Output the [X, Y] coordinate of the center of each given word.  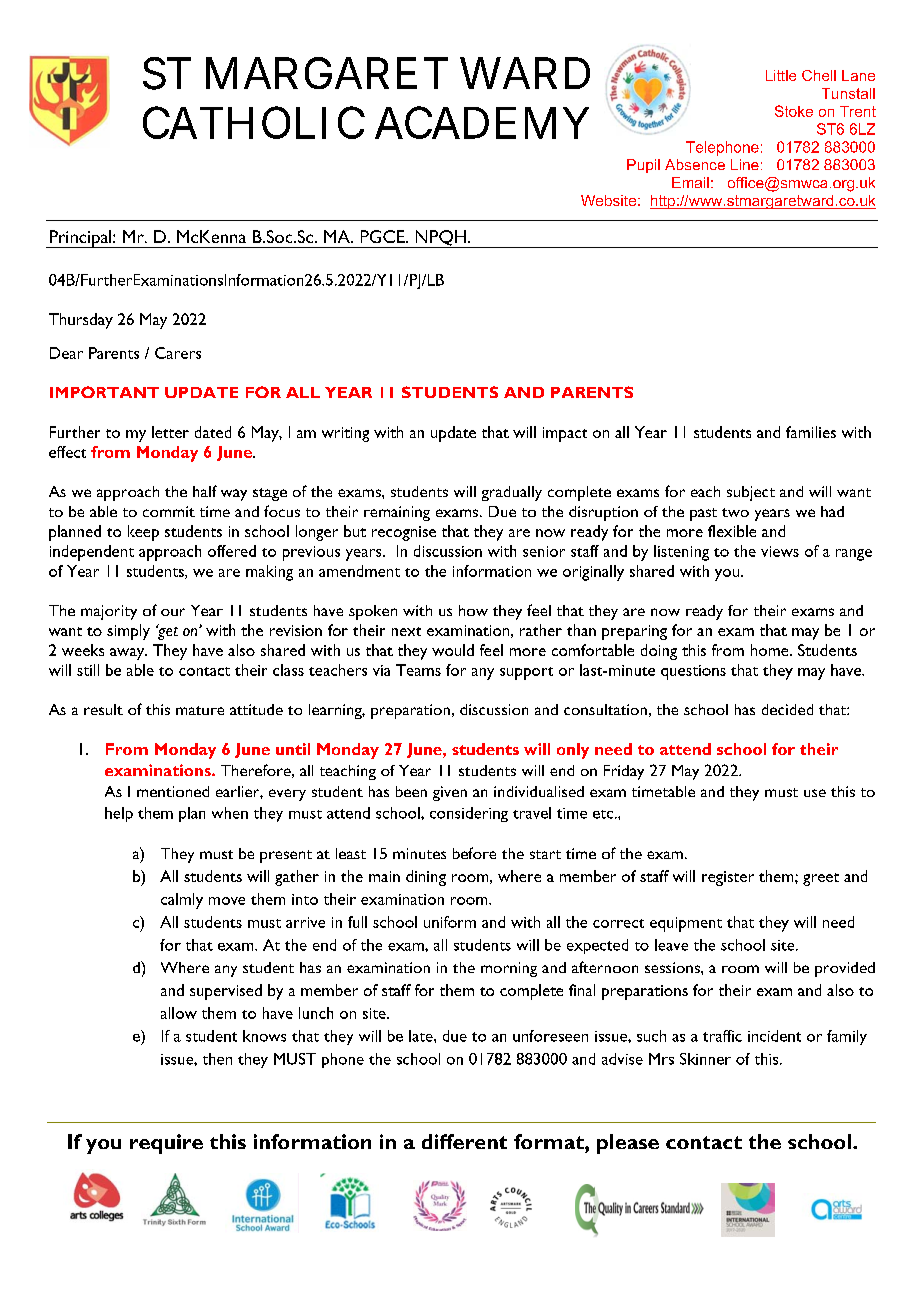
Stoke [794, 111]
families [811, 432]
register [728, 878]
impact [565, 434]
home [771, 650]
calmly [182, 901]
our [173, 612]
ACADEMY [482, 122]
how [473, 610]
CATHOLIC [254, 122]
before [474, 853]
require [166, 1144]
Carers [178, 353]
